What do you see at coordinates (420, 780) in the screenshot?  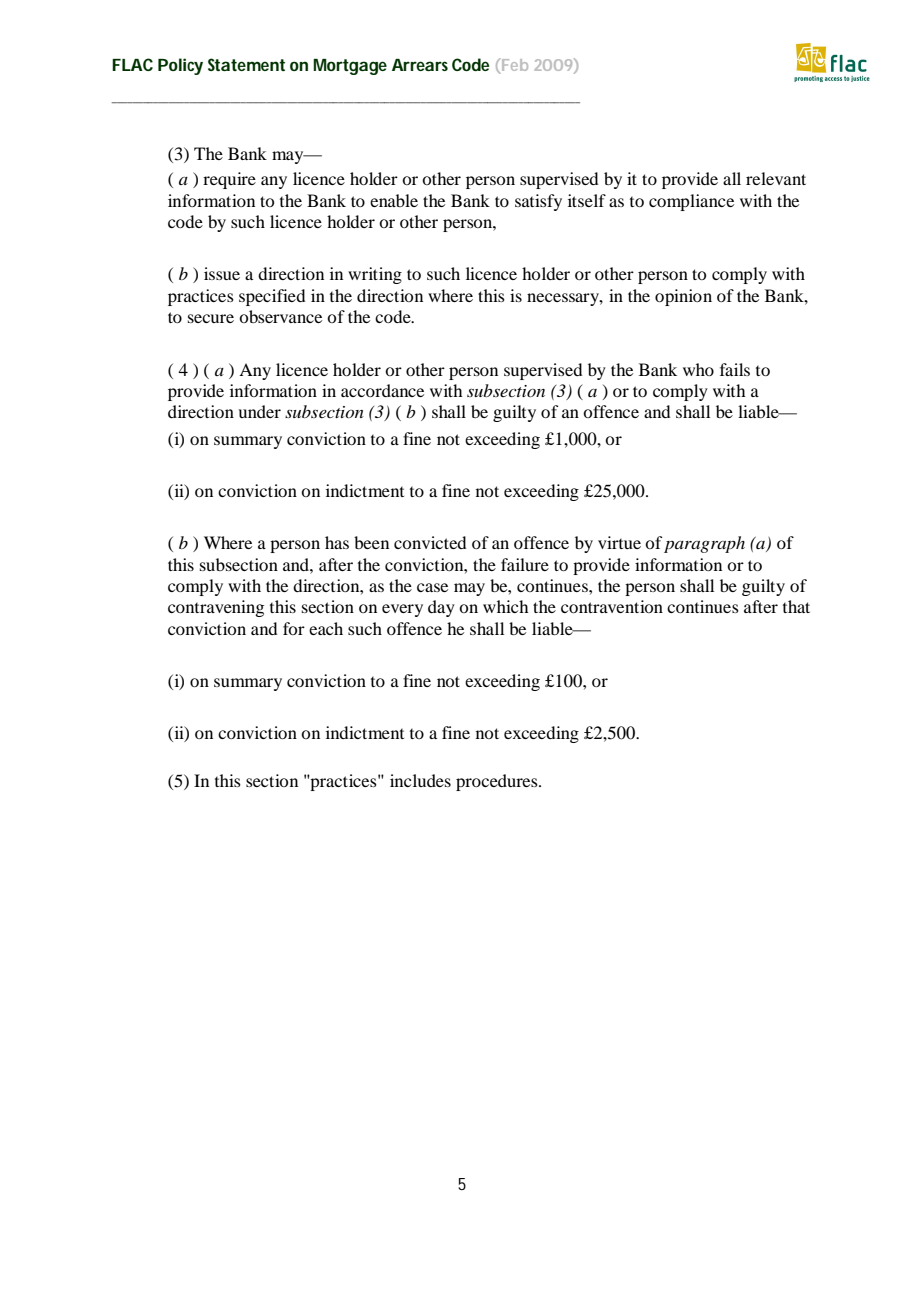 I see `includes` at bounding box center [420, 780].
